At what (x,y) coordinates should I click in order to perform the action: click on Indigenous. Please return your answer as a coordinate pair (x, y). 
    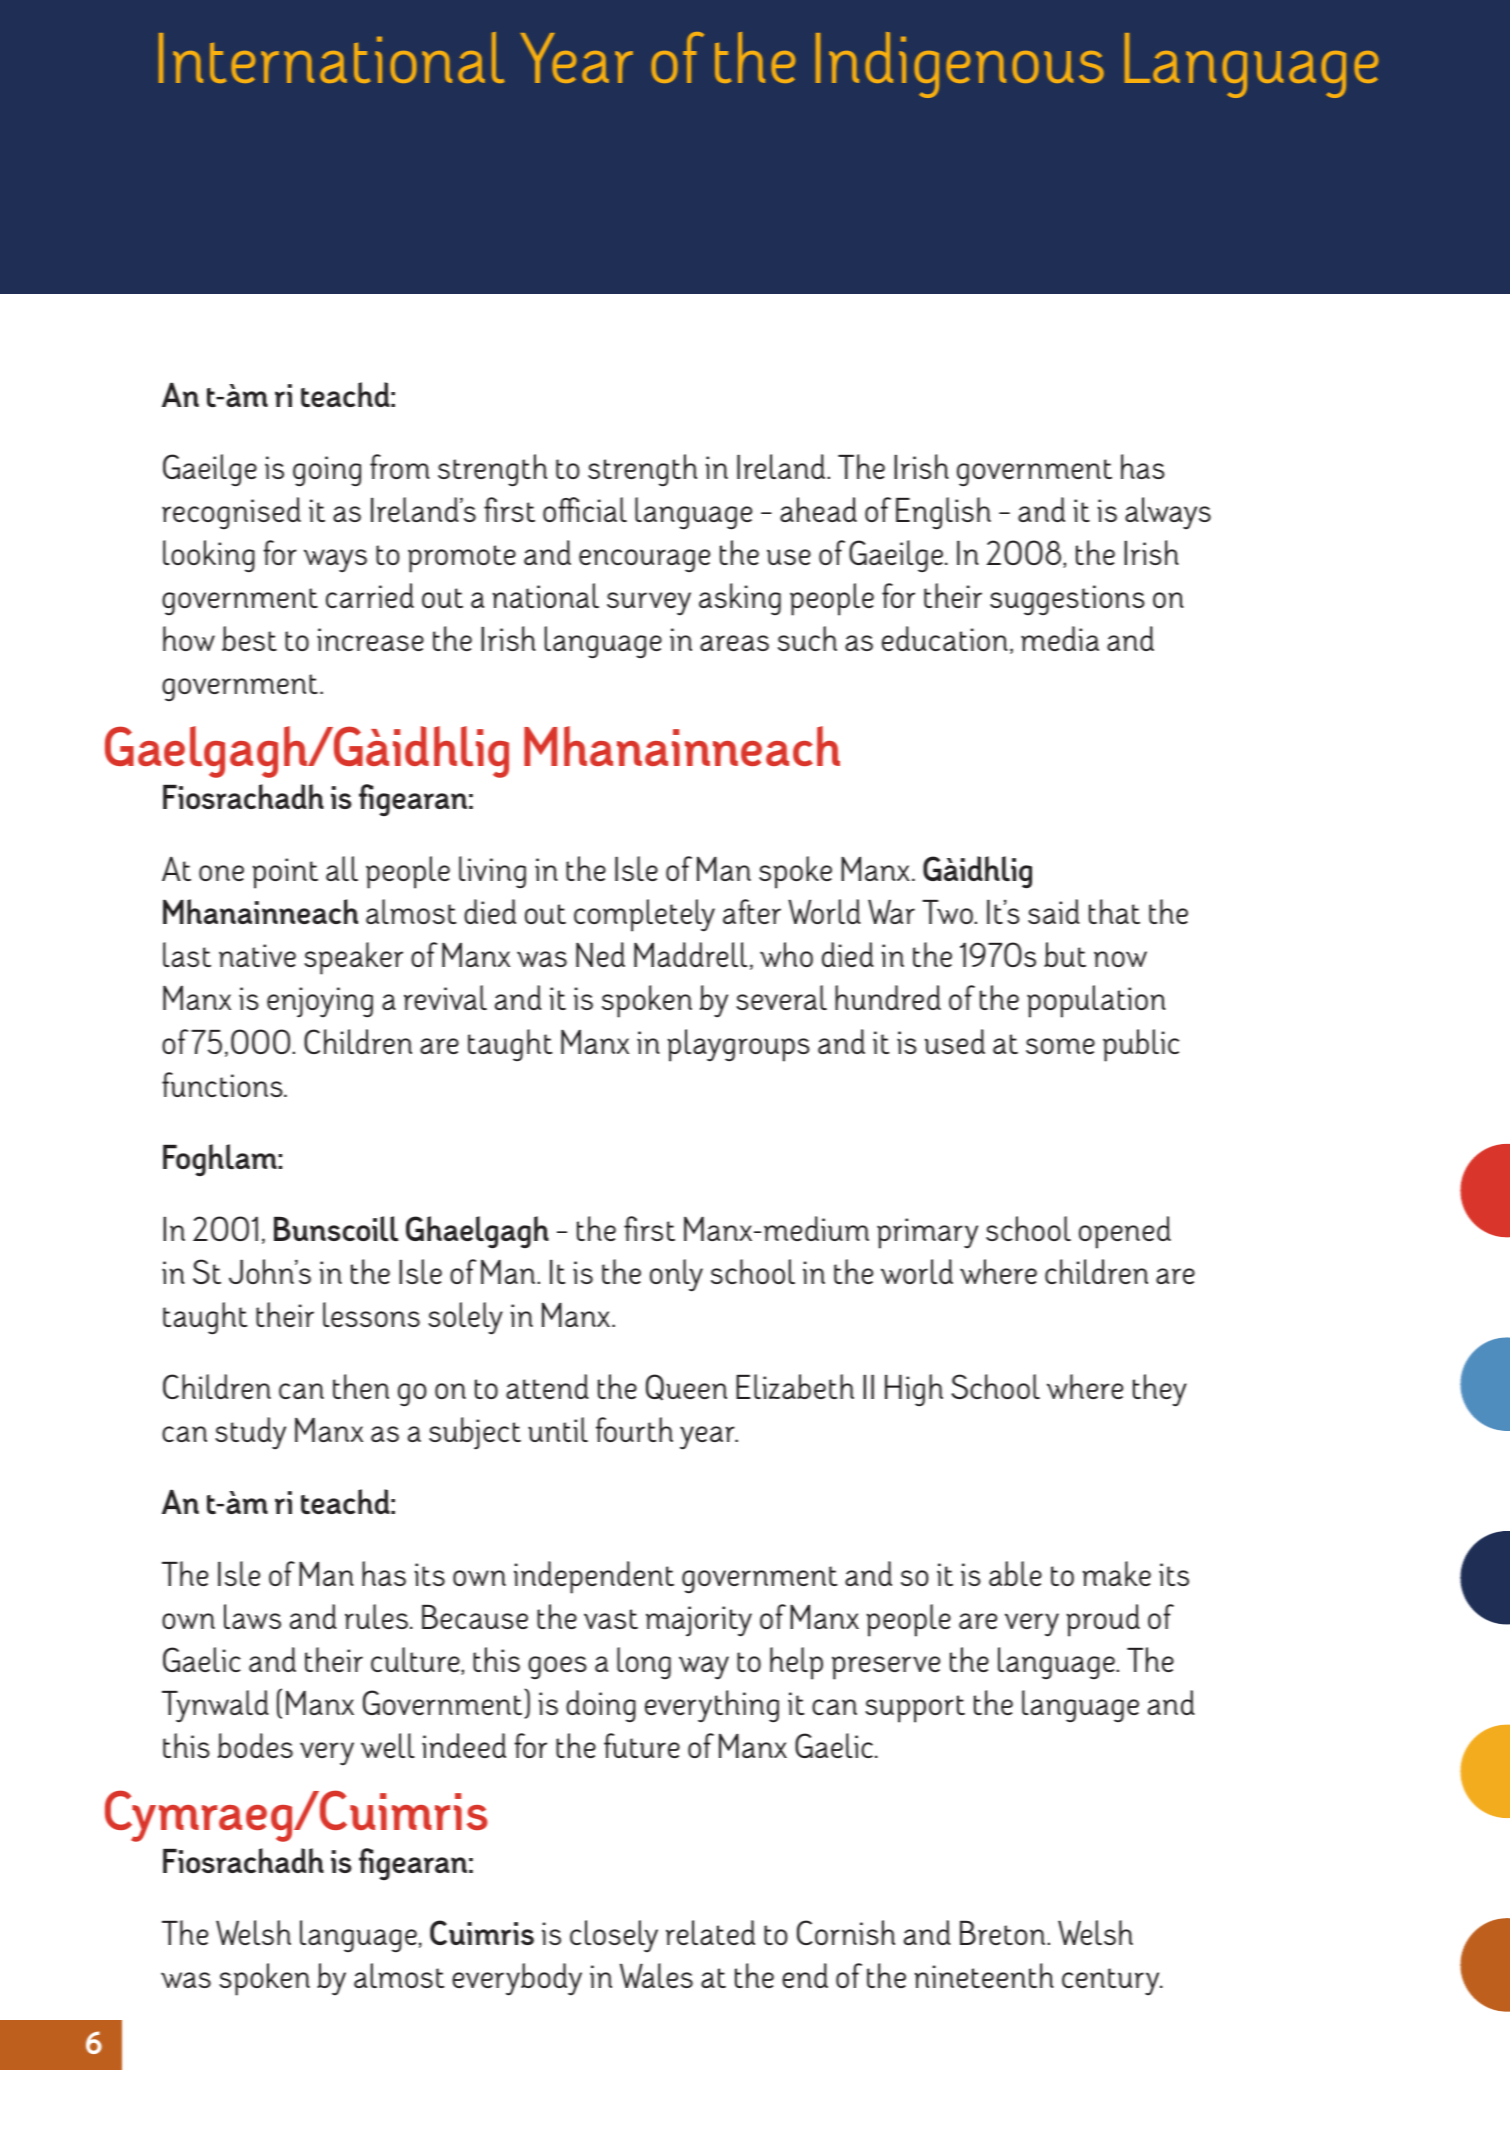
    Looking at the image, I should click on (960, 65).
